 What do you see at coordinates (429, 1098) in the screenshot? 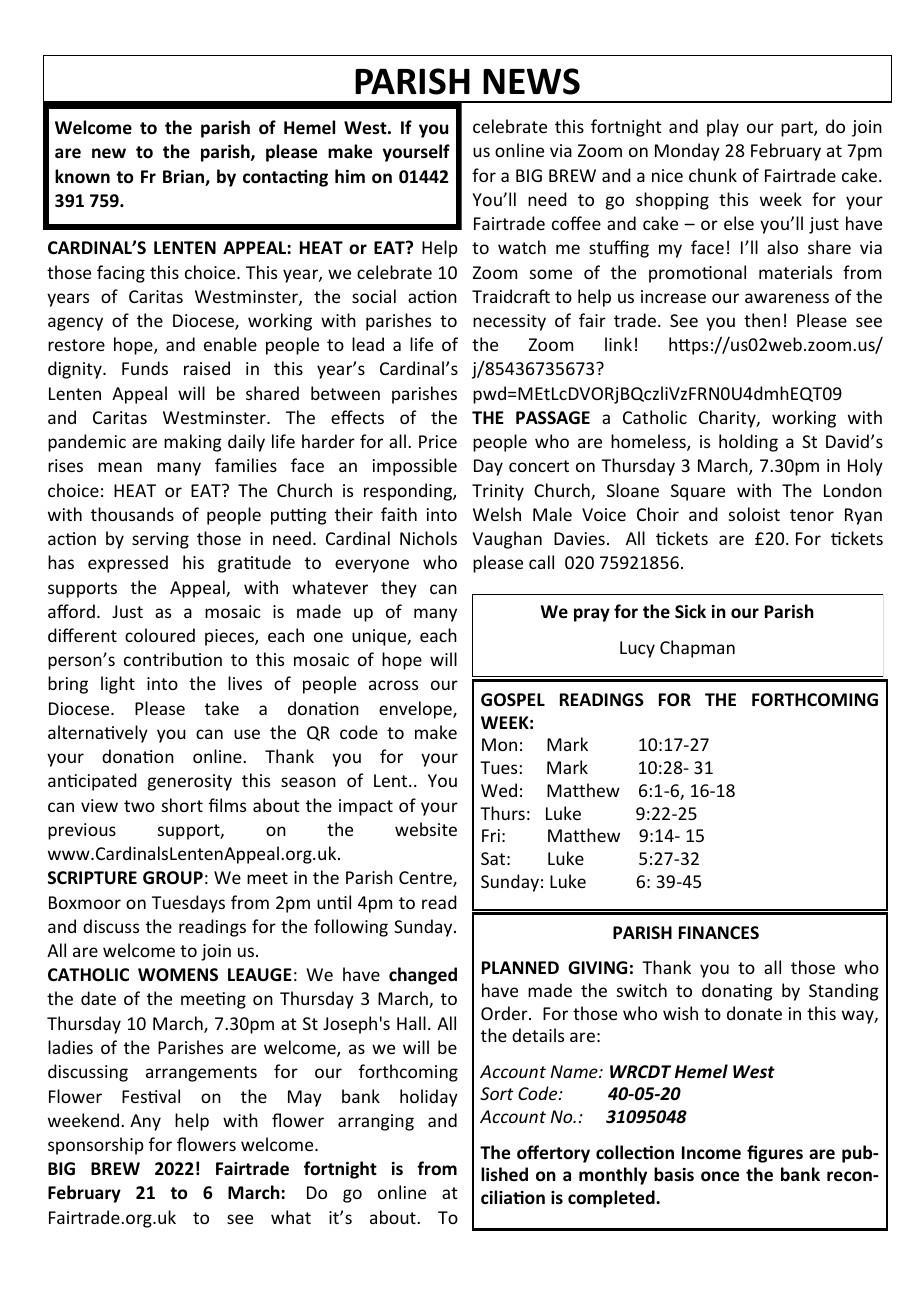
I see `holiday` at bounding box center [429, 1098].
